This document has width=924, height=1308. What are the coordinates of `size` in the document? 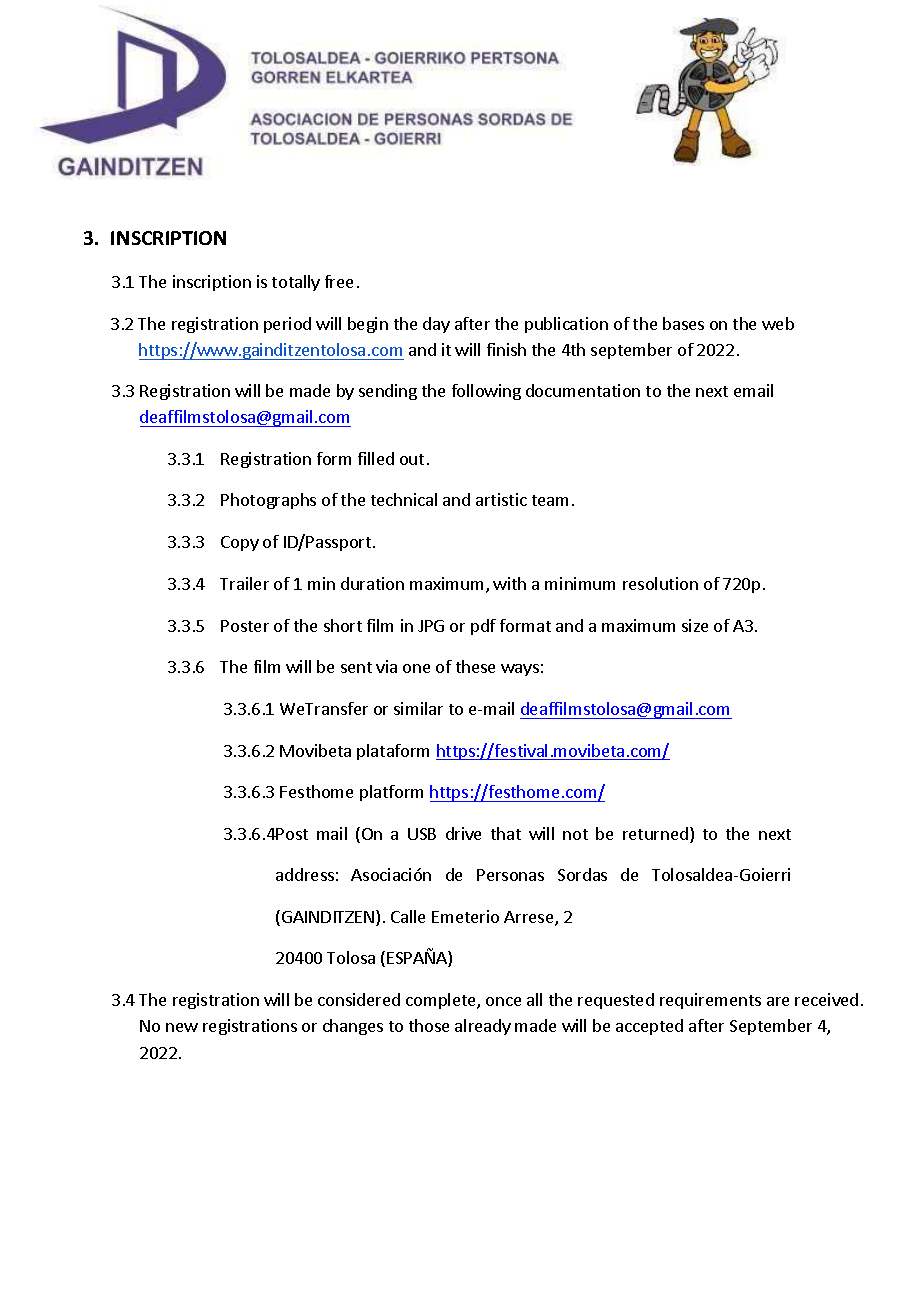 It's located at (695, 625).
